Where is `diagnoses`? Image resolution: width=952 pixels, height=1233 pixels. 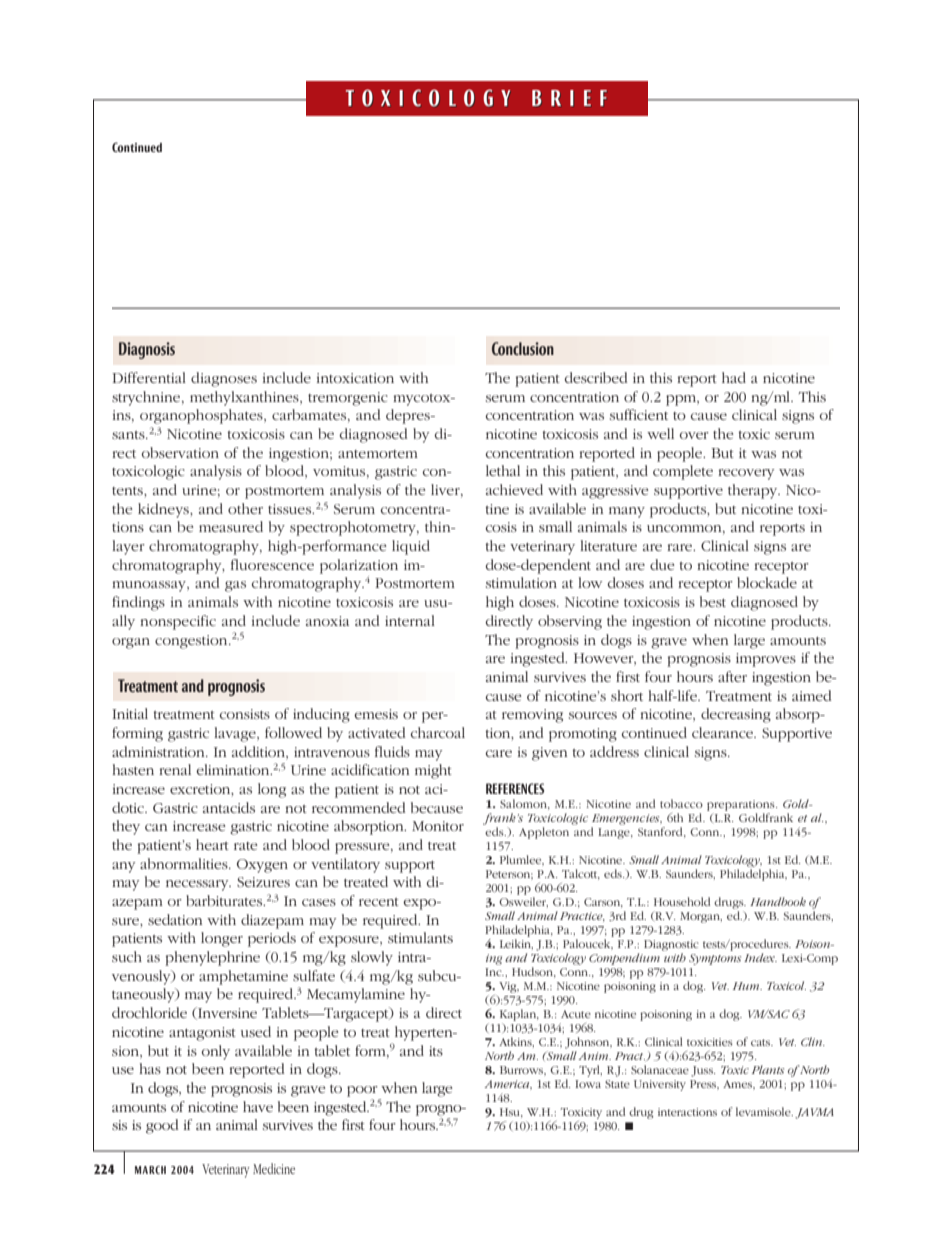
diagnoses is located at coordinates (224, 379).
